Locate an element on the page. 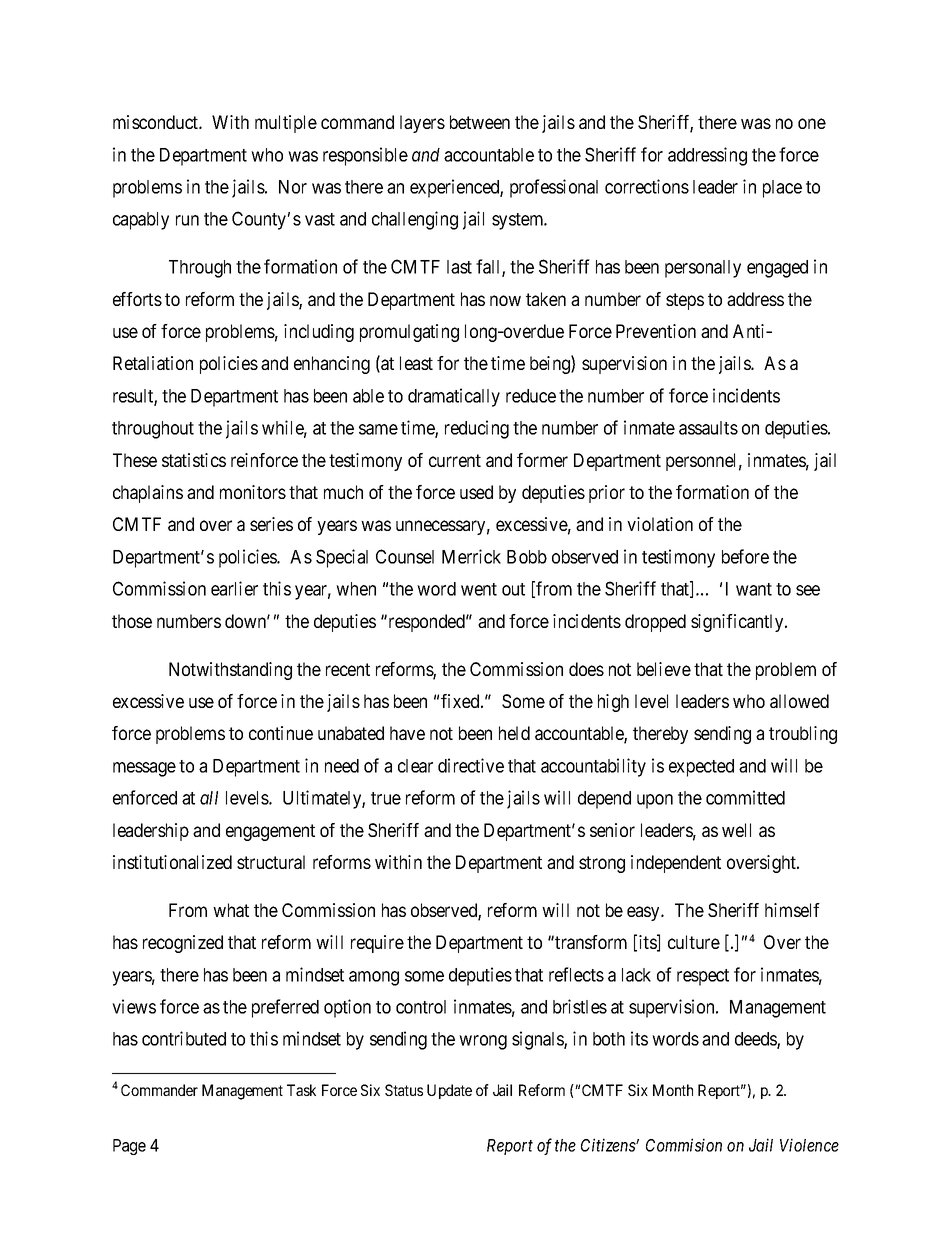  multiple is located at coordinates (286, 124).
